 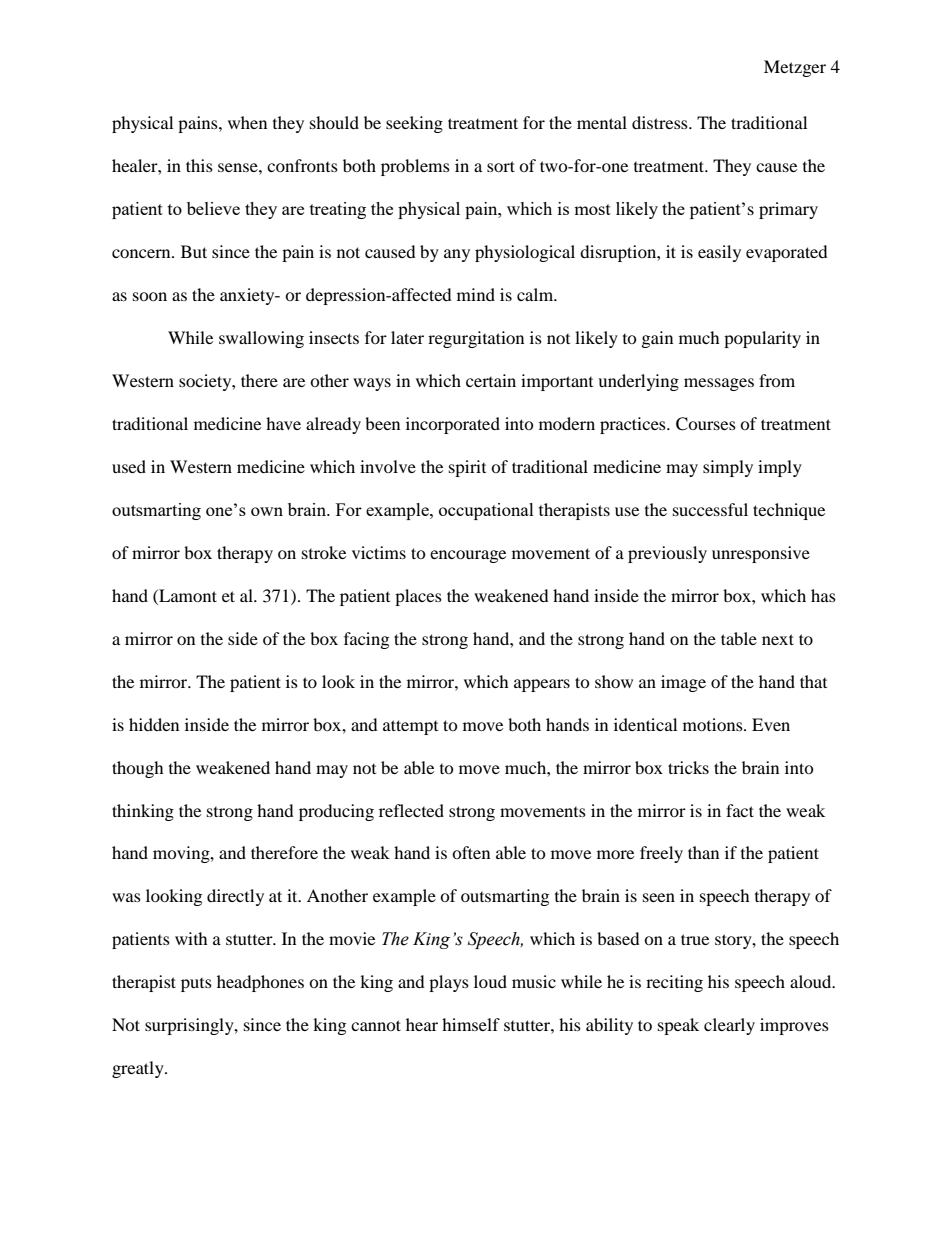 I want to click on Courses, so click(x=706, y=424).
